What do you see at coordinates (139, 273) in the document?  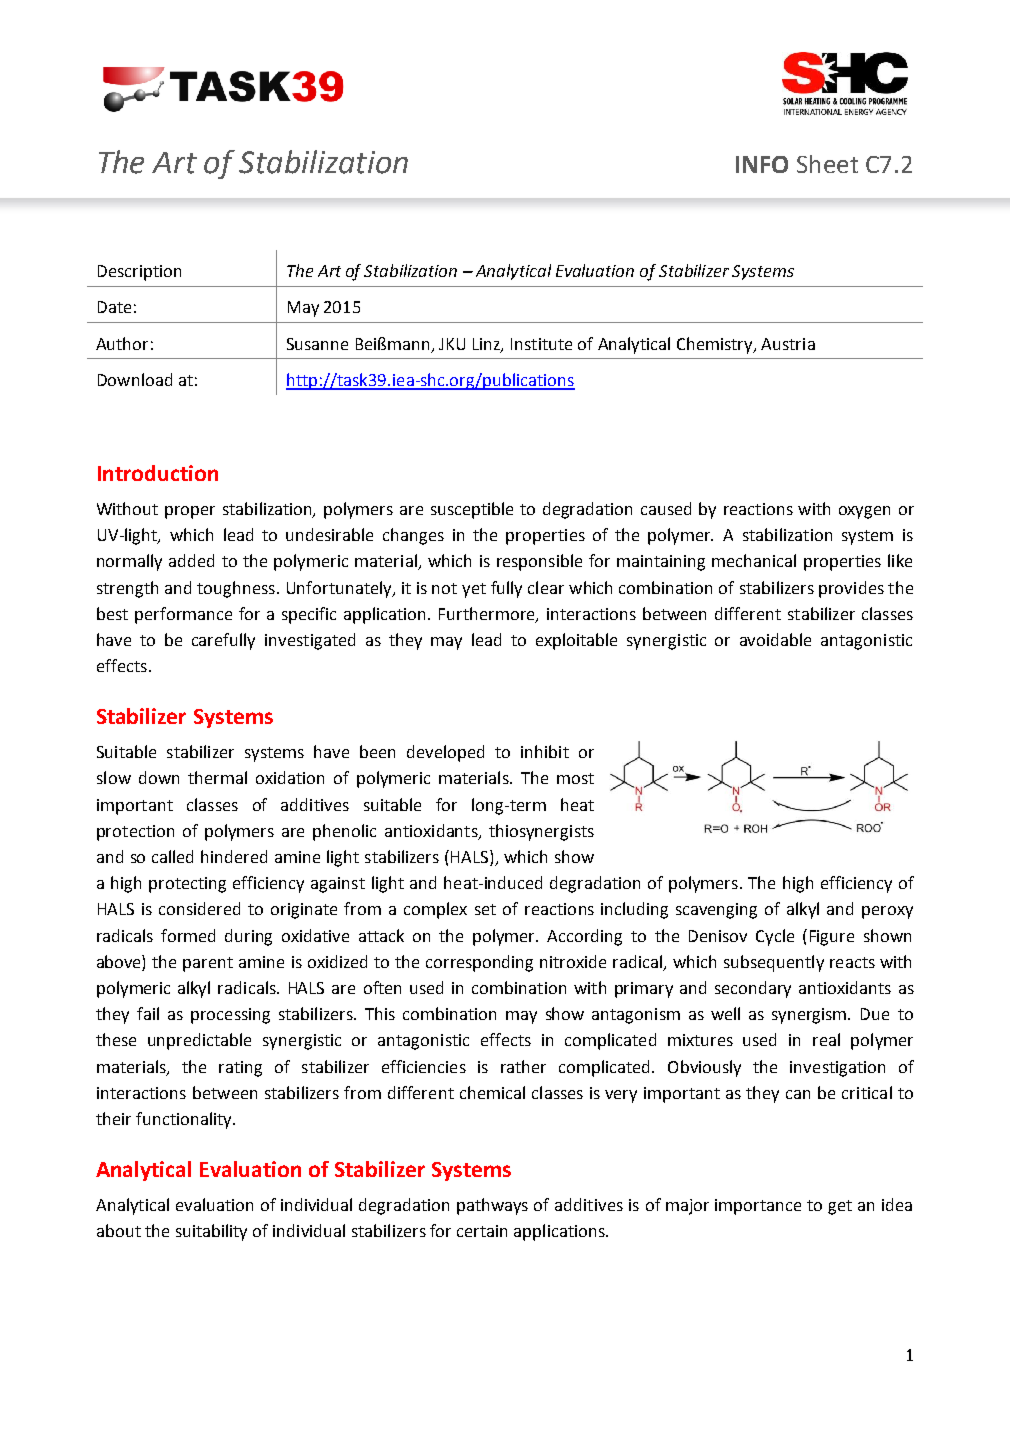 I see `Description` at bounding box center [139, 273].
